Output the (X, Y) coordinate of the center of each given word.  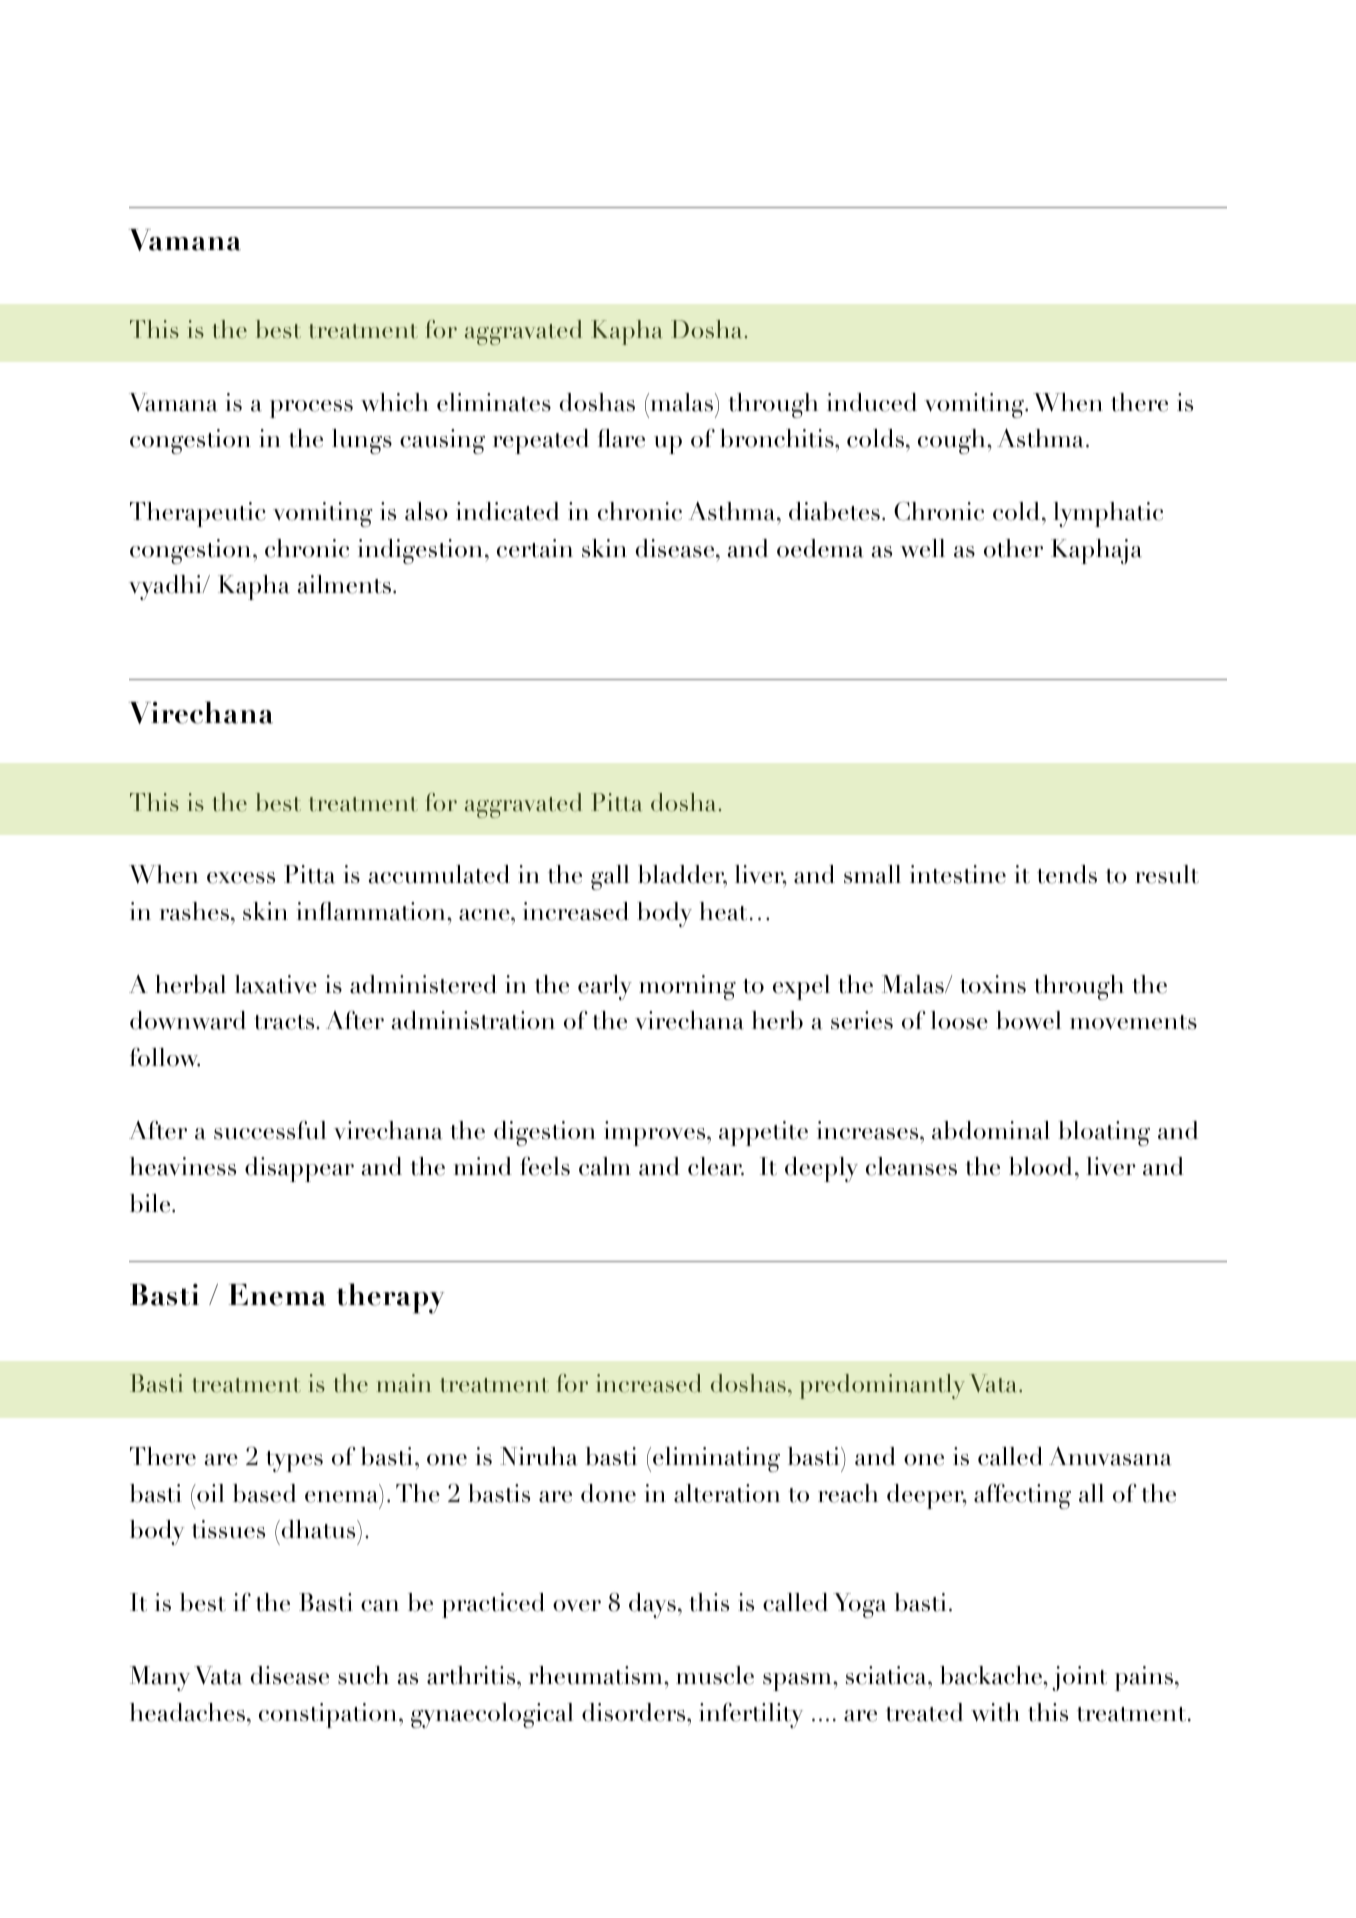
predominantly (882, 1386)
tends (1067, 874)
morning (687, 987)
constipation (328, 1715)
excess (241, 878)
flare (621, 438)
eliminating (716, 1459)
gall (610, 877)
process (311, 409)
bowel (1028, 1020)
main (404, 1383)
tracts (285, 1022)
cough (953, 441)
